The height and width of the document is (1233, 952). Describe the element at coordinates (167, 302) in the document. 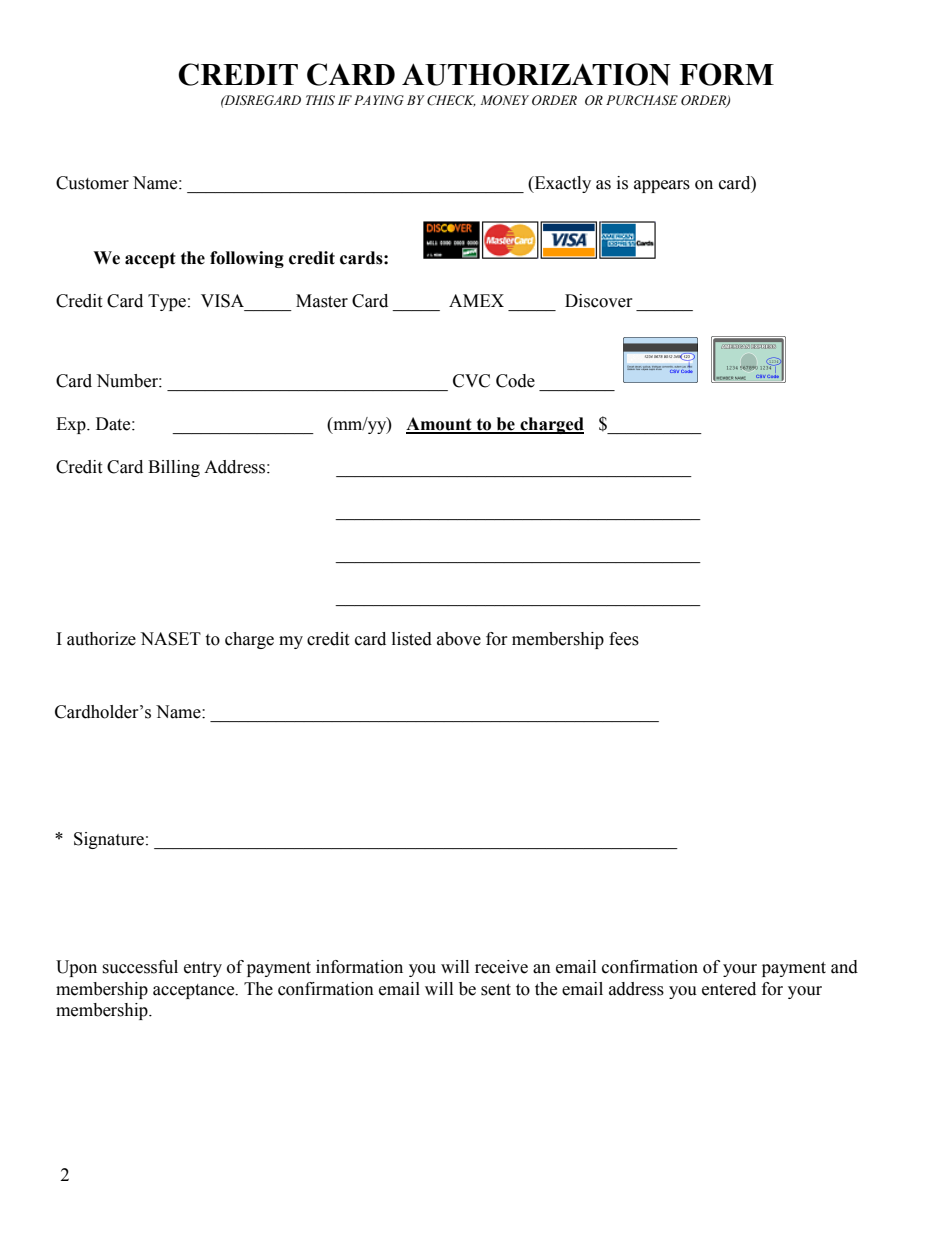

I see `Type` at that location.
